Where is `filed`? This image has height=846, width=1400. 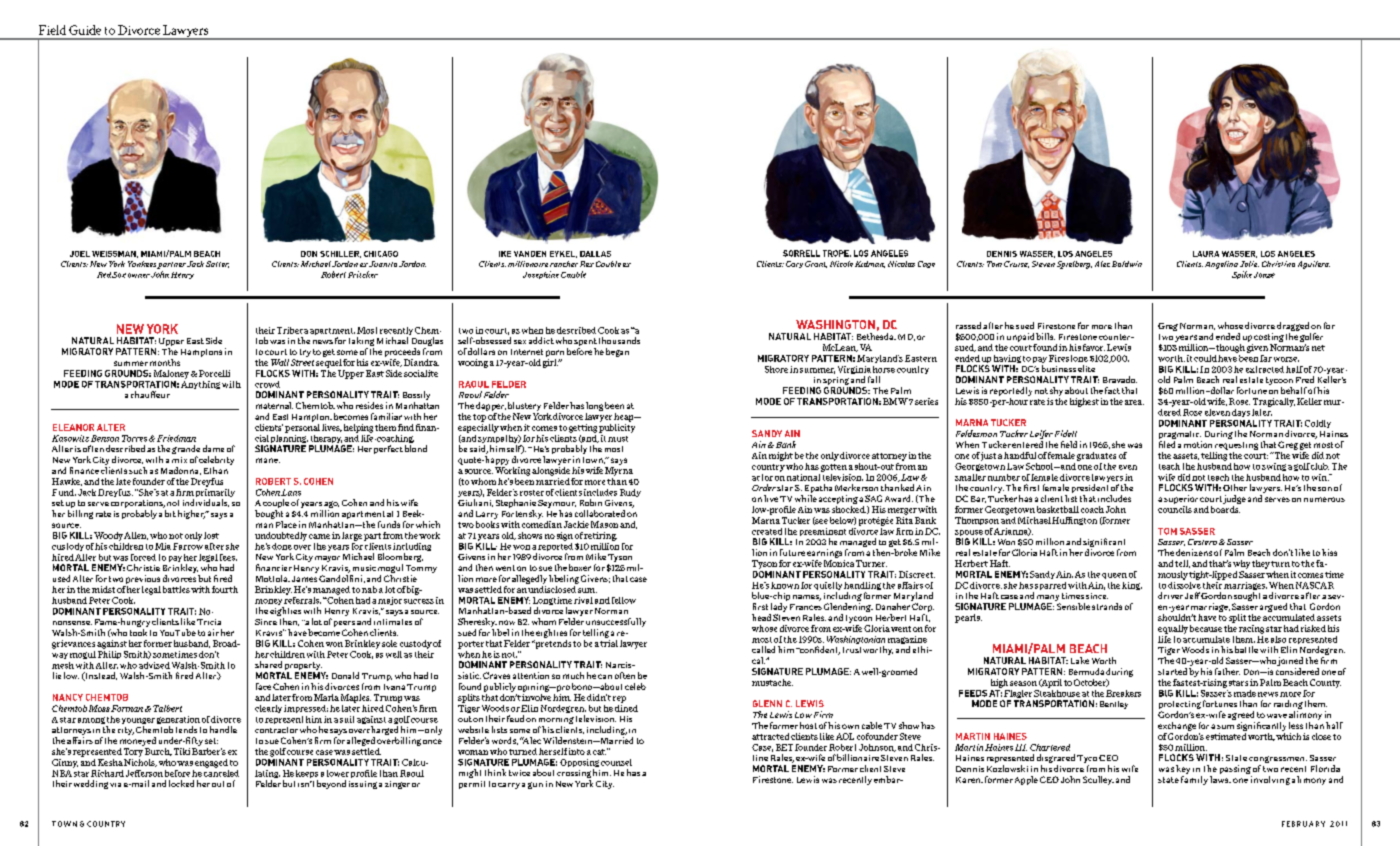 filed is located at coordinates (1167, 444).
